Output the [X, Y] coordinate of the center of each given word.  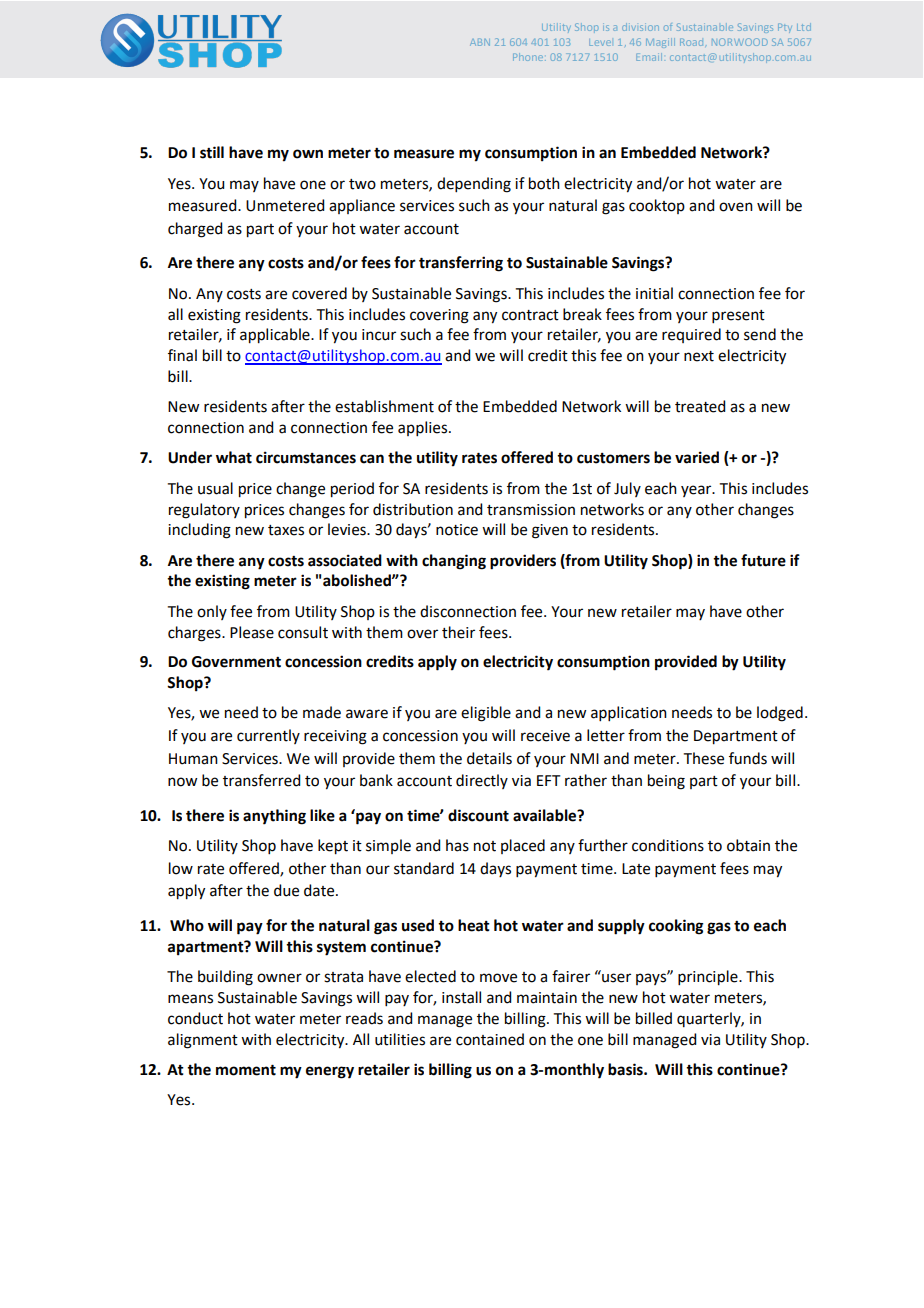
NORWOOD [740, 42]
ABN [480, 42]
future [763, 560]
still [212, 152]
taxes [286, 530]
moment [246, 1070]
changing [454, 562]
